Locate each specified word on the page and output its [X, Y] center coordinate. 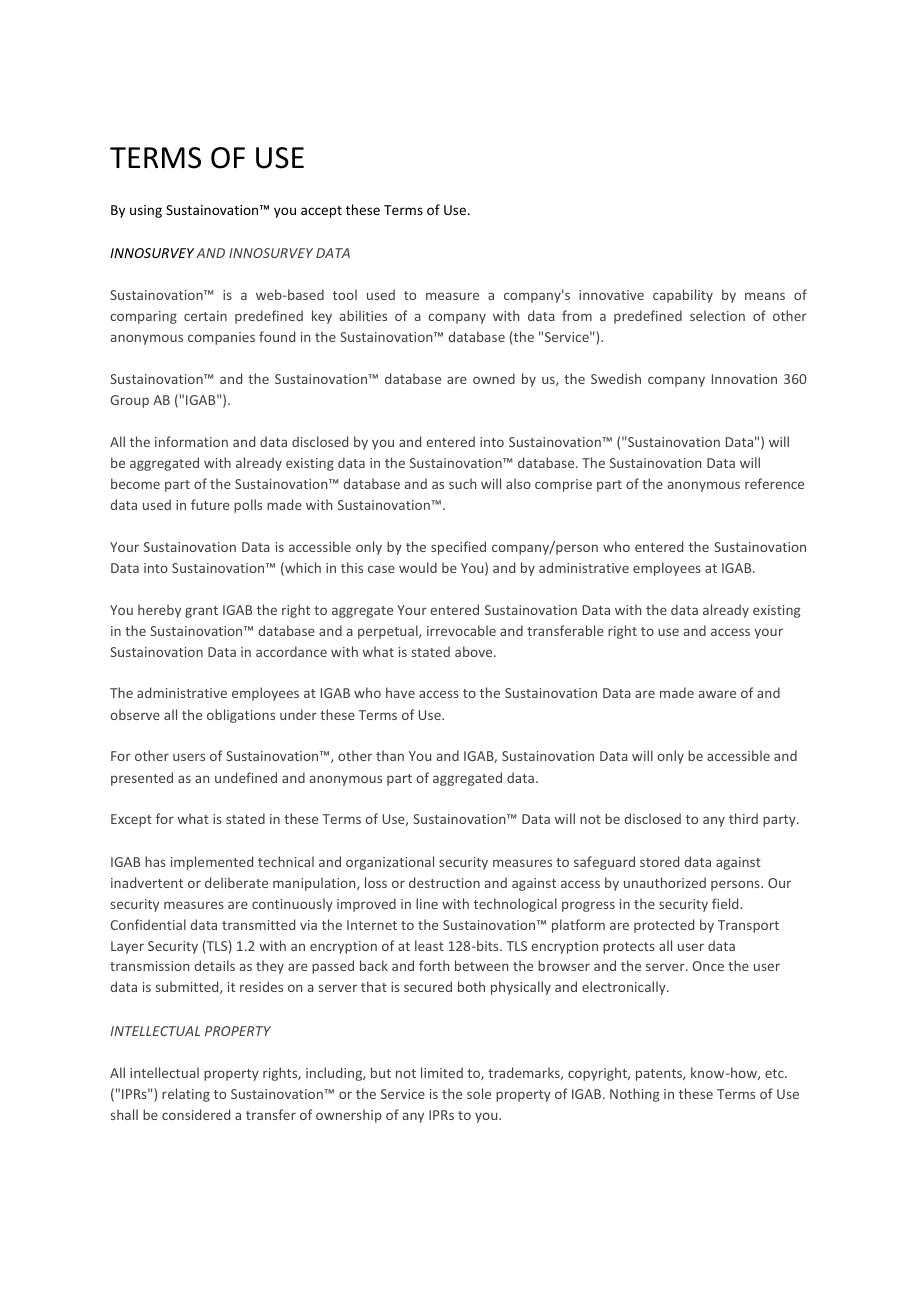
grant [201, 612]
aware [717, 694]
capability [683, 296]
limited [442, 1072]
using [146, 211]
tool [345, 294]
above [475, 651]
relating [186, 1095]
